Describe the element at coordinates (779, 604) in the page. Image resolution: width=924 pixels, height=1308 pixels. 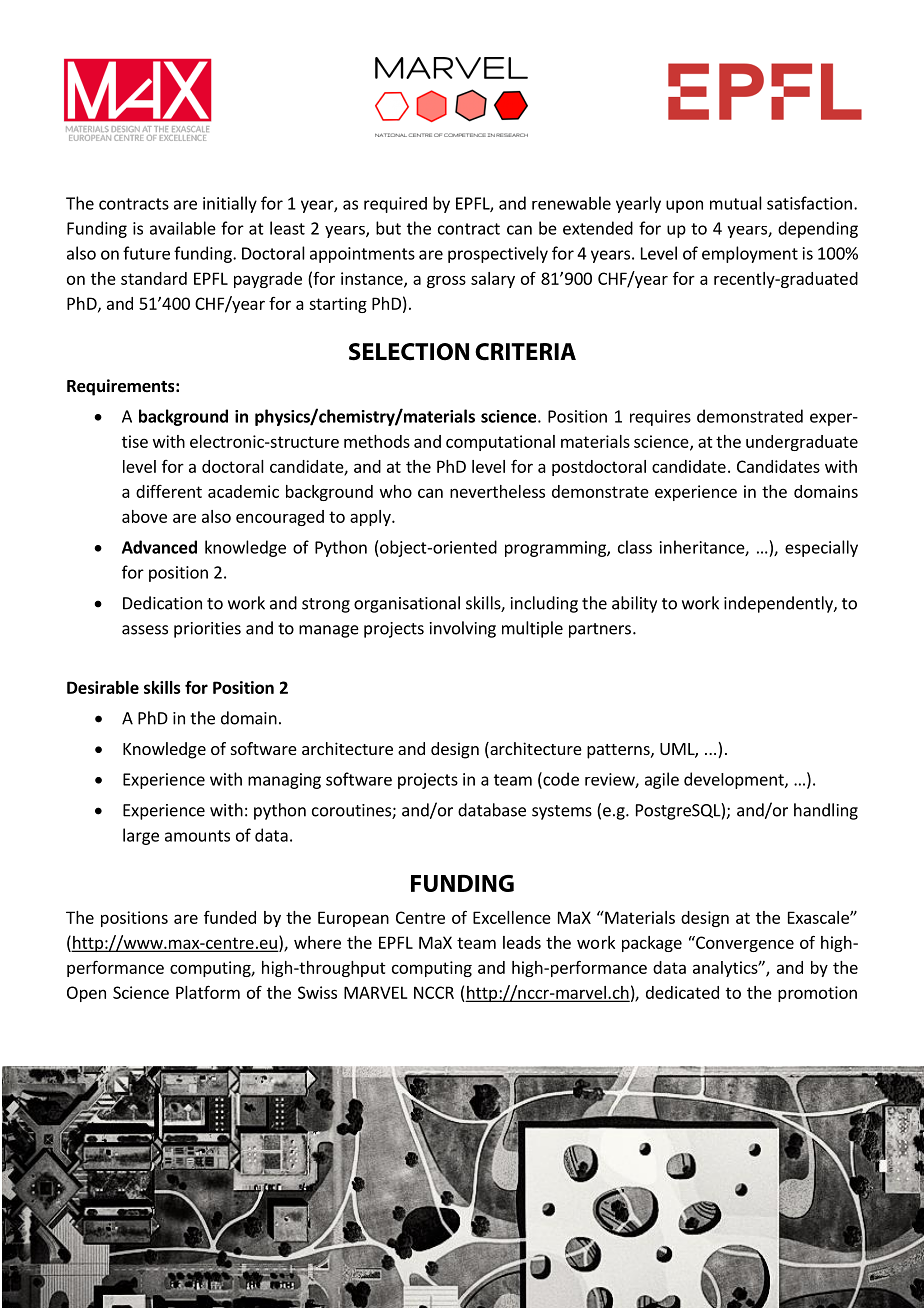
I see `independently` at that location.
